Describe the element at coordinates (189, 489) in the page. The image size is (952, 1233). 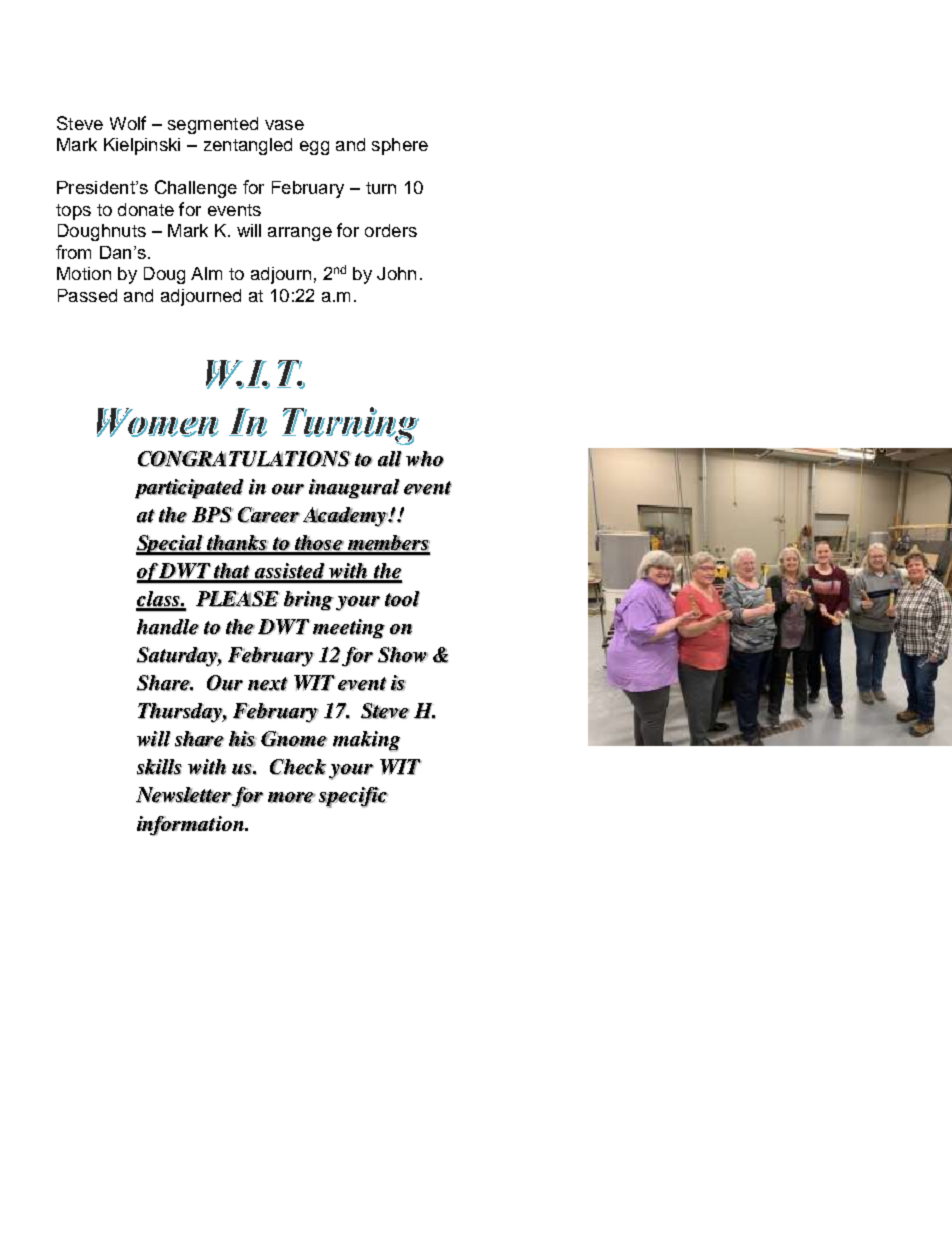
I see `participated` at that location.
